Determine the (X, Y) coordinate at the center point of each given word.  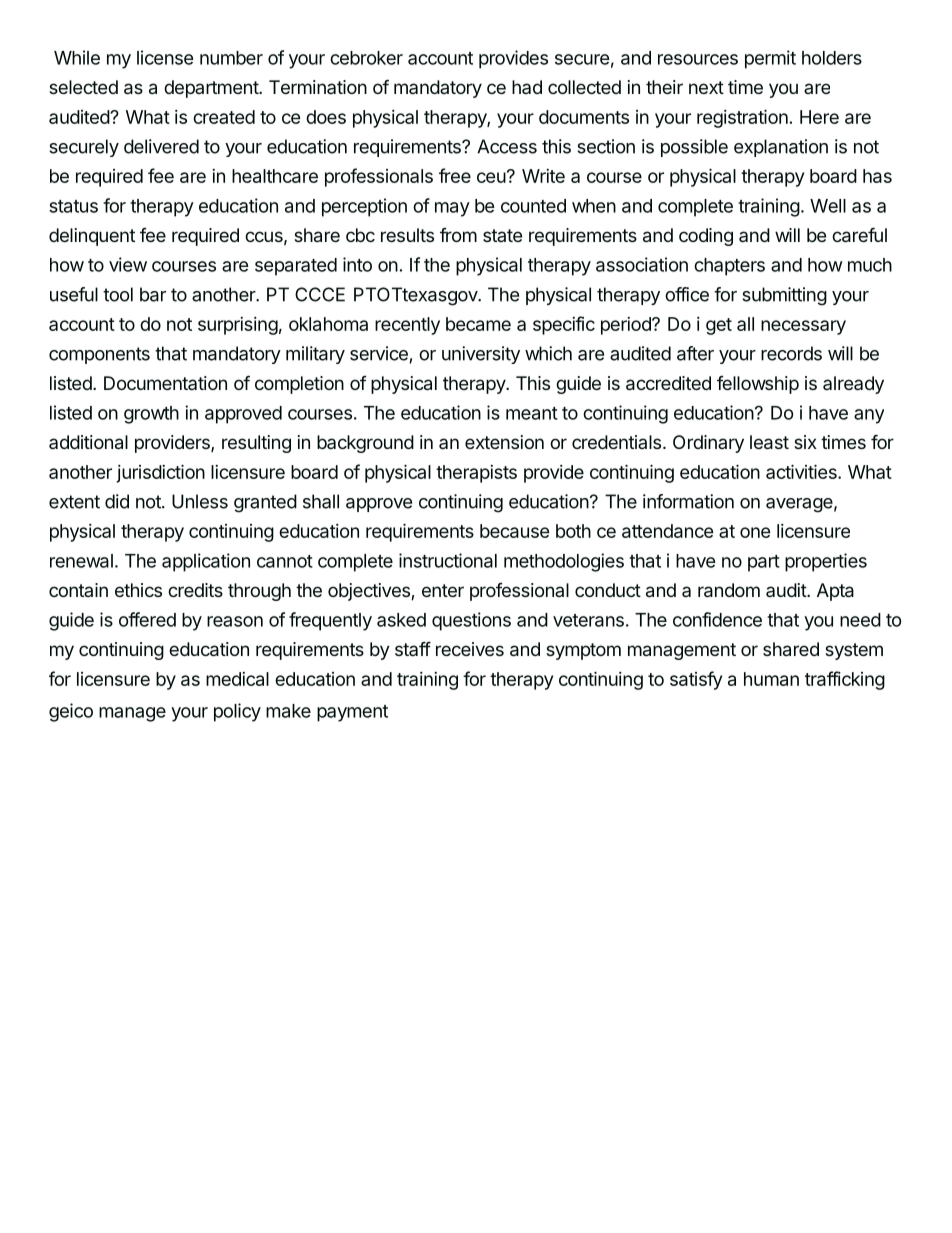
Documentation (165, 383)
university (481, 355)
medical (237, 679)
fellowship (758, 385)
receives (470, 649)
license (165, 57)
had (527, 87)
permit (770, 59)
